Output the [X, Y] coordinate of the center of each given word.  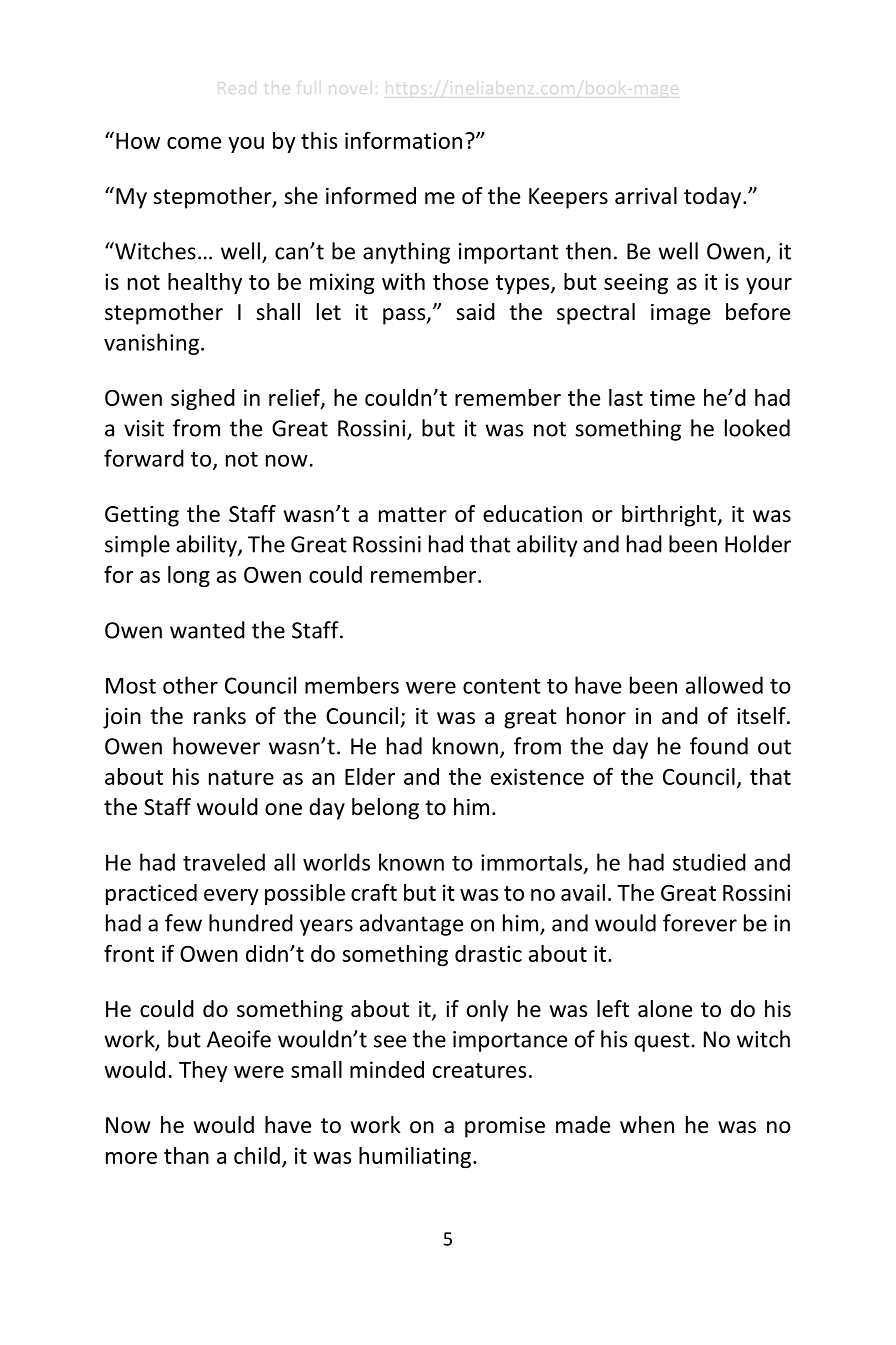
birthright [670, 516]
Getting [142, 516]
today [714, 198]
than [186, 1155]
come [194, 143]
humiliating [416, 1157]
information [403, 140]
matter [413, 515]
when [647, 1125]
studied [709, 862]
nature [241, 777]
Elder [370, 776]
